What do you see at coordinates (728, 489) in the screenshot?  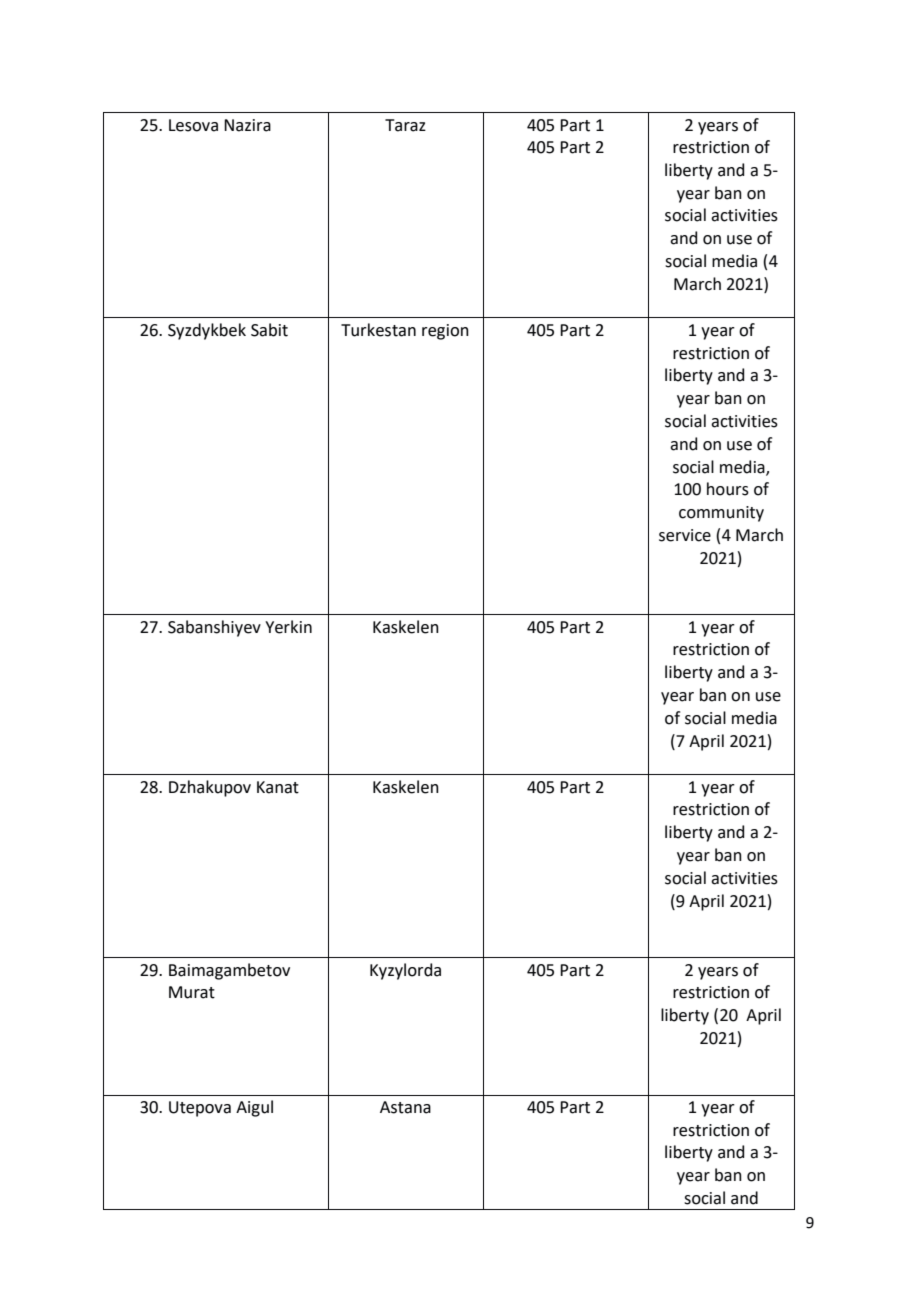 I see `hours` at bounding box center [728, 489].
